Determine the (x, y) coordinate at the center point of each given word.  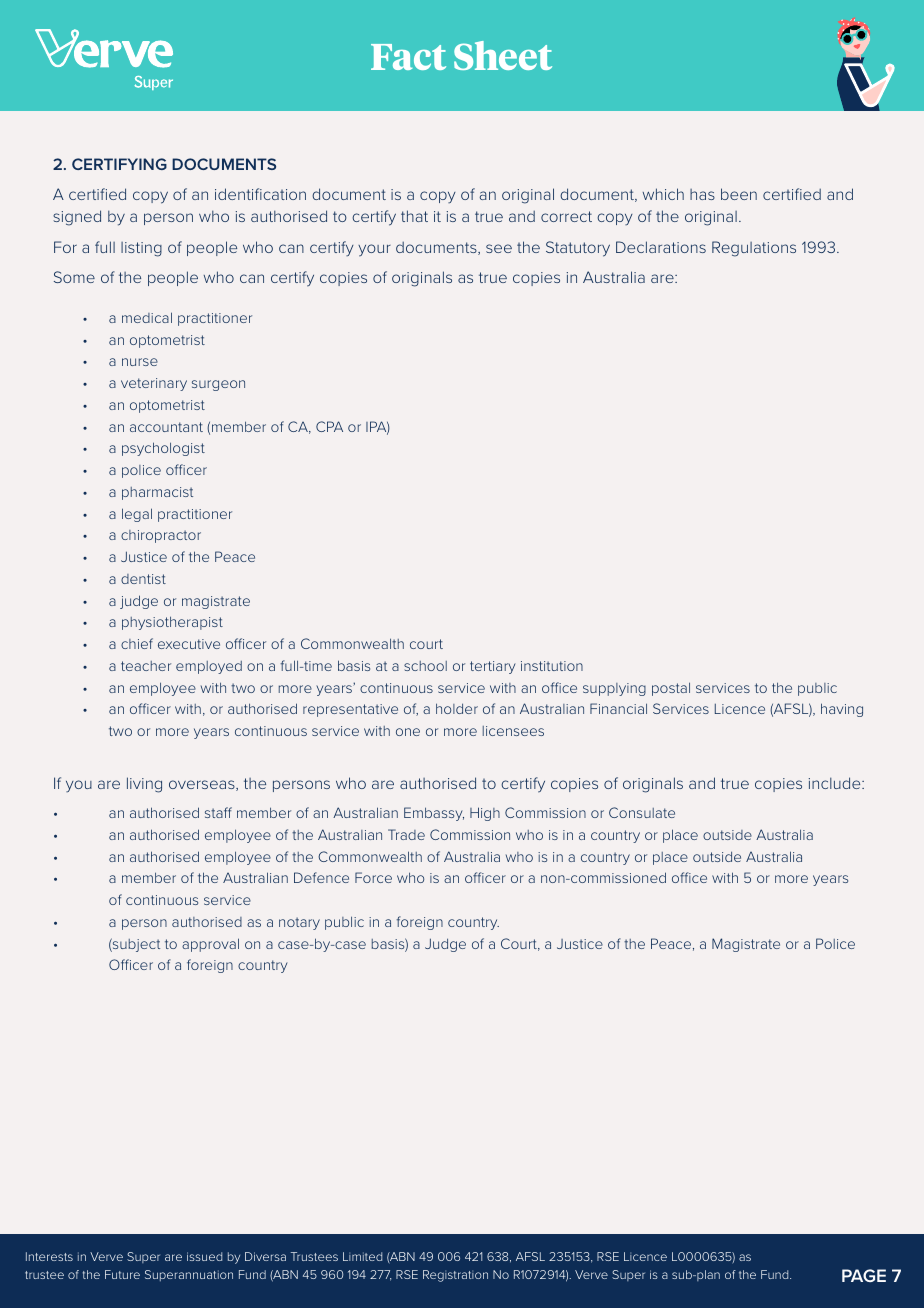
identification (260, 194)
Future (122, 1274)
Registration (455, 1276)
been (739, 194)
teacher (146, 666)
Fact (408, 57)
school (425, 666)
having (842, 710)
